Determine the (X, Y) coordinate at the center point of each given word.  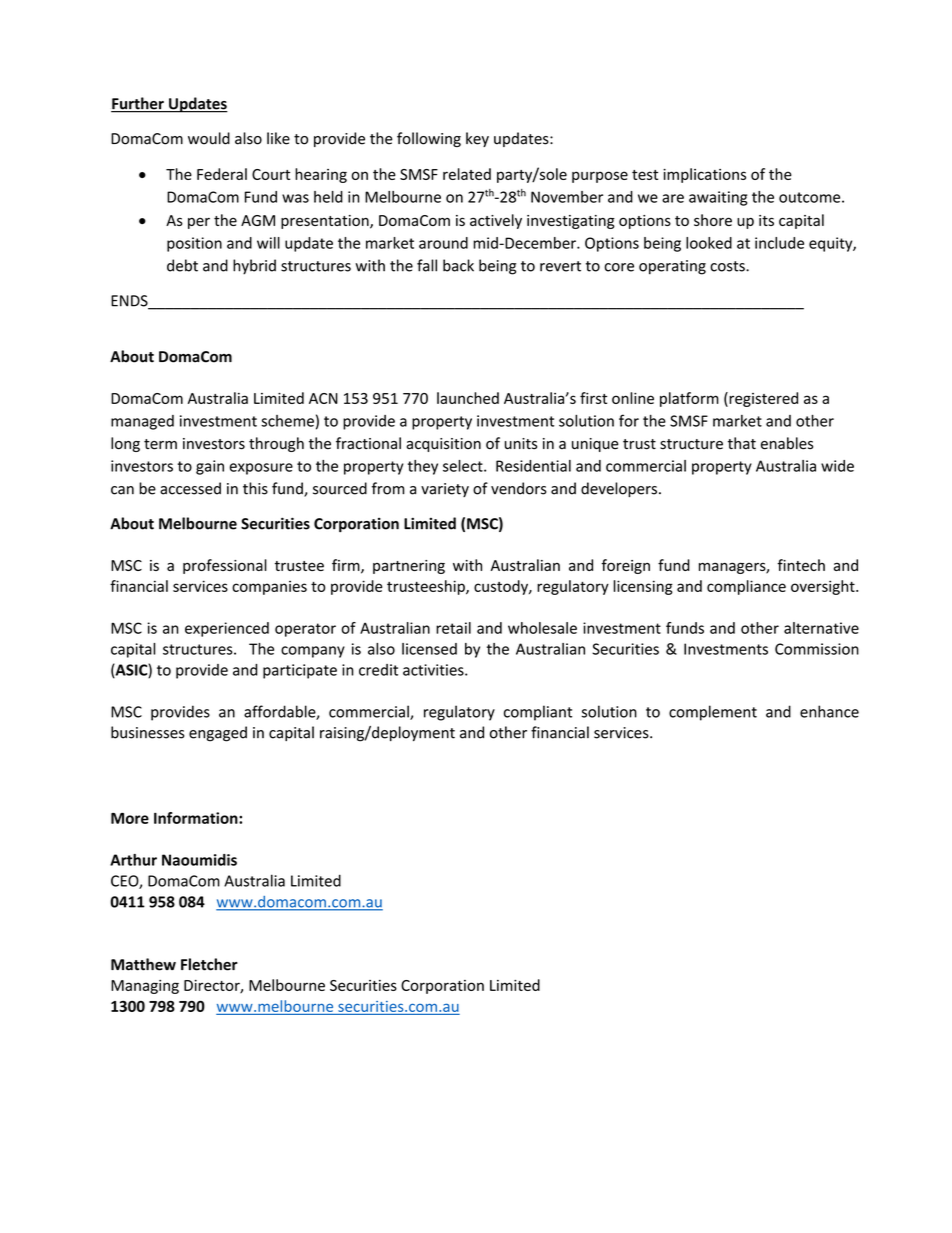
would (209, 138)
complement (713, 713)
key (477, 139)
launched (468, 398)
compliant (538, 713)
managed (142, 422)
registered (762, 399)
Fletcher (209, 964)
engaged (218, 734)
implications (704, 175)
